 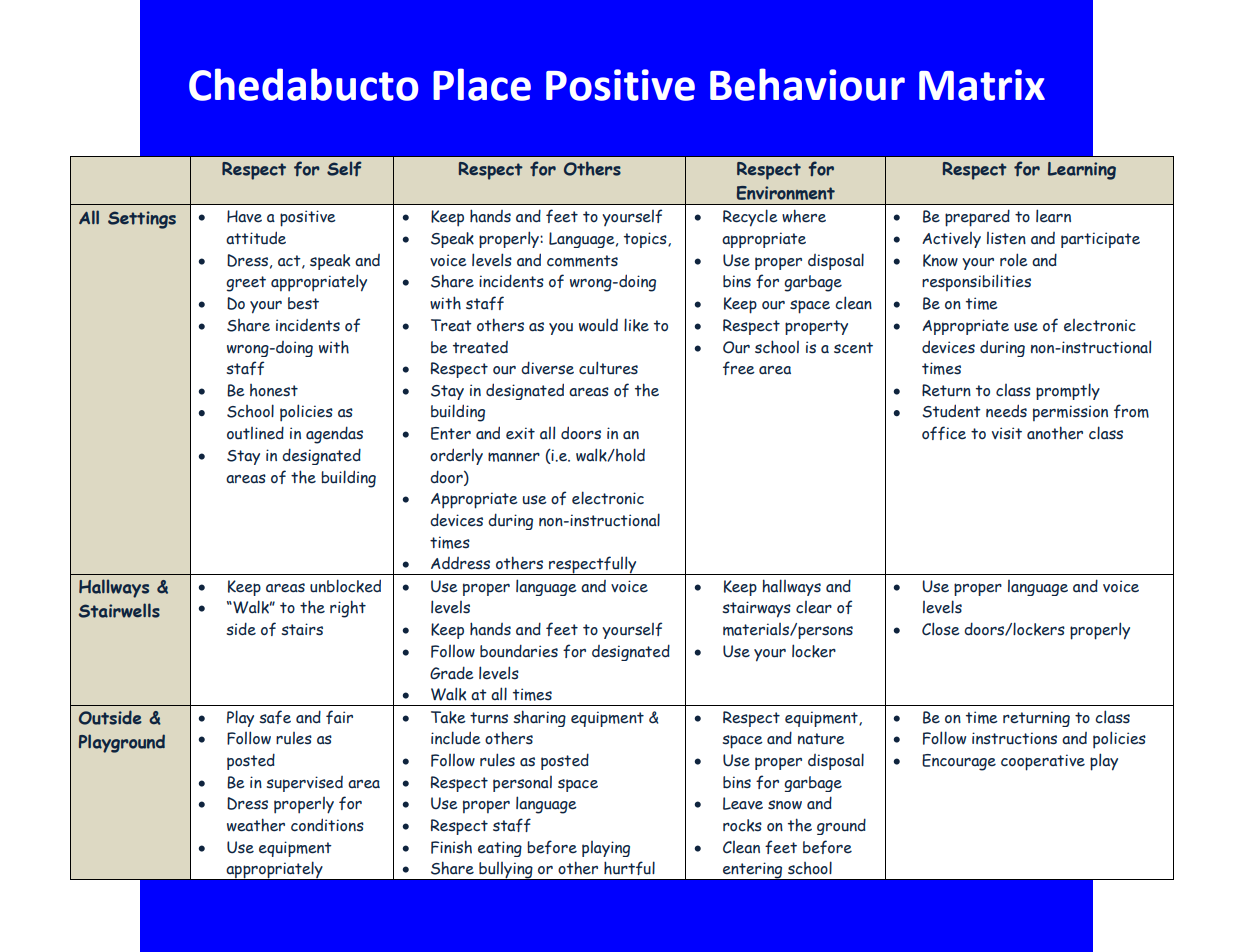 I want to click on promptly, so click(x=1068, y=391).
